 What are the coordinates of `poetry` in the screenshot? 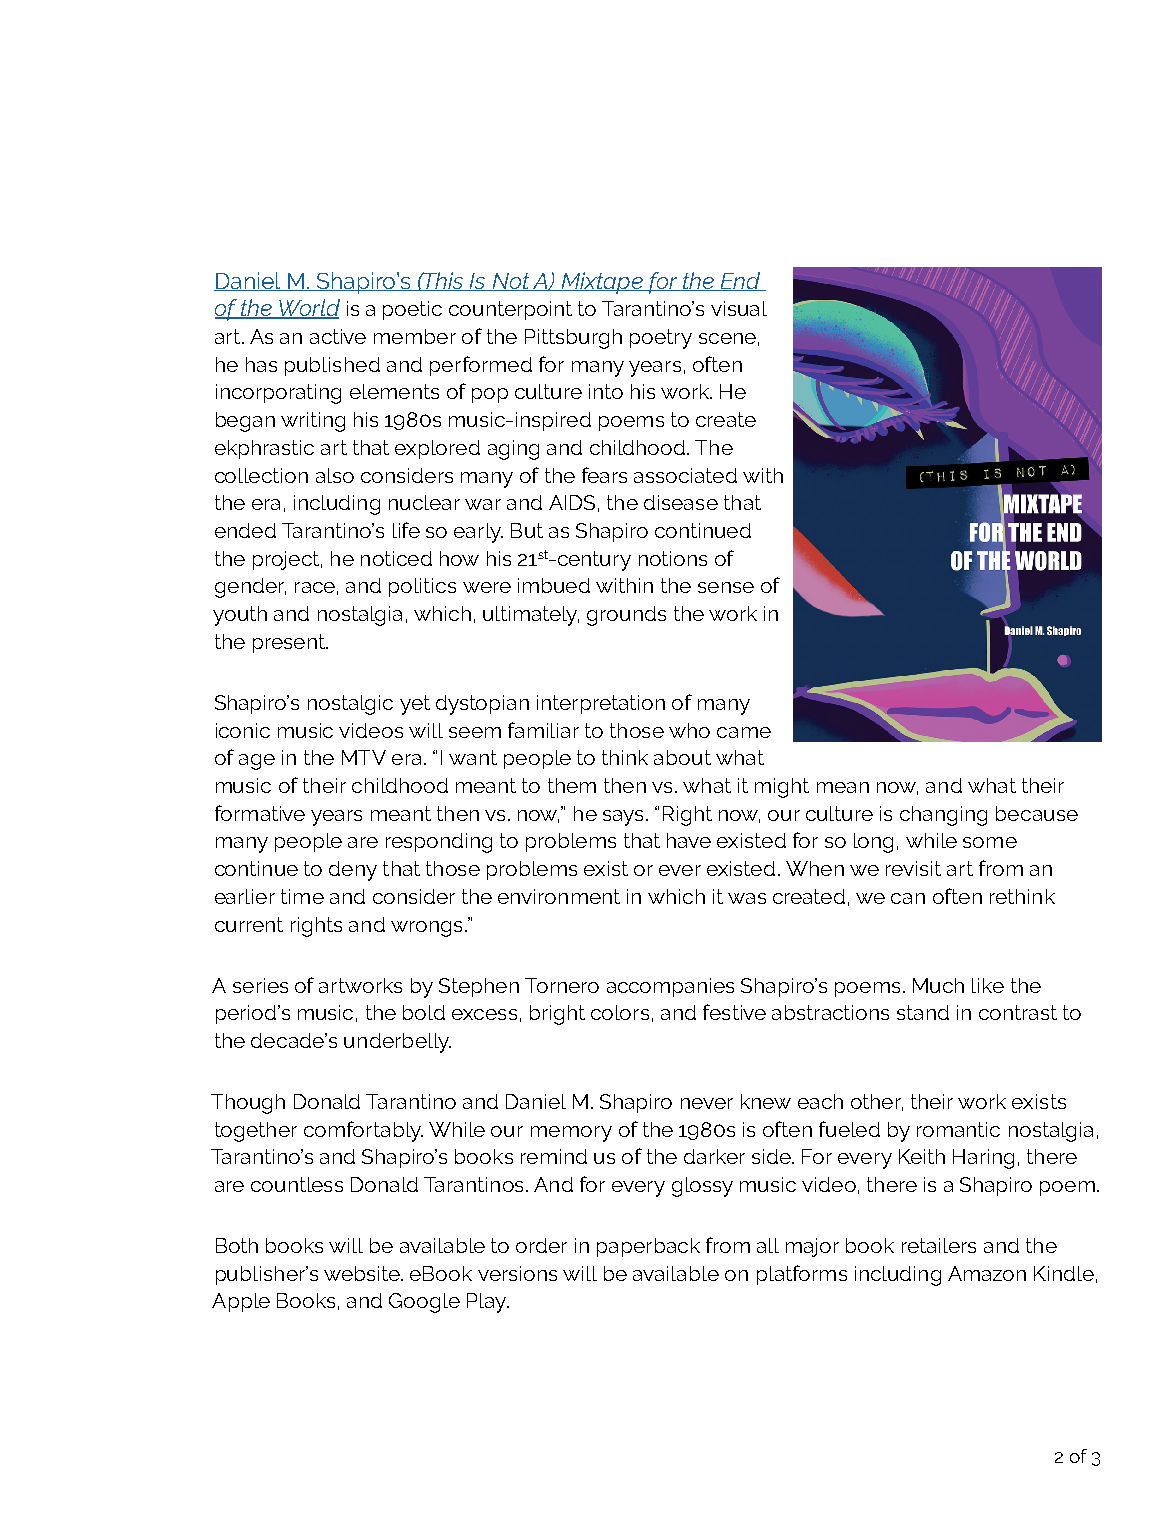 It's located at (661, 339).
